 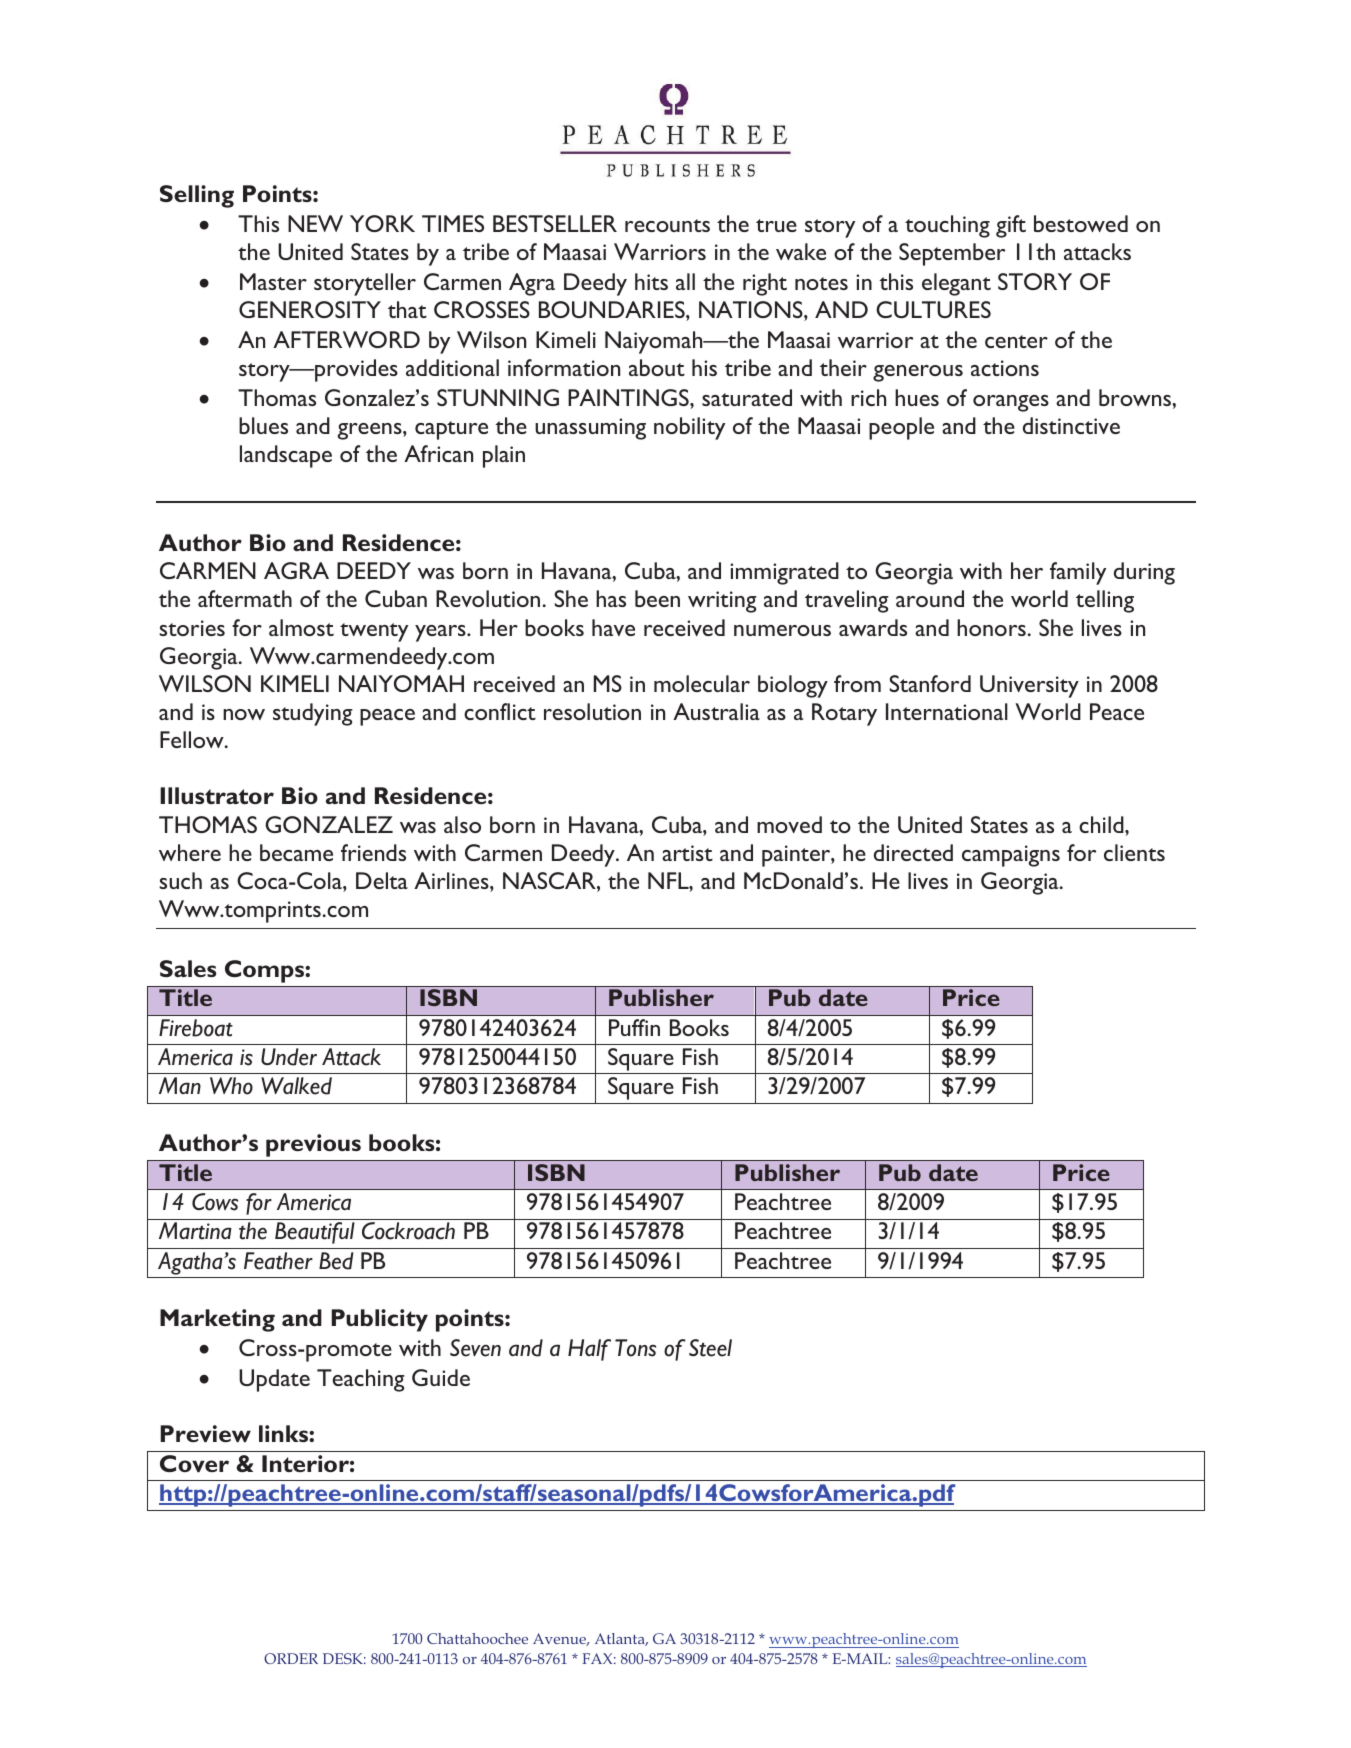 I want to click on campaigns, so click(x=1011, y=856).
